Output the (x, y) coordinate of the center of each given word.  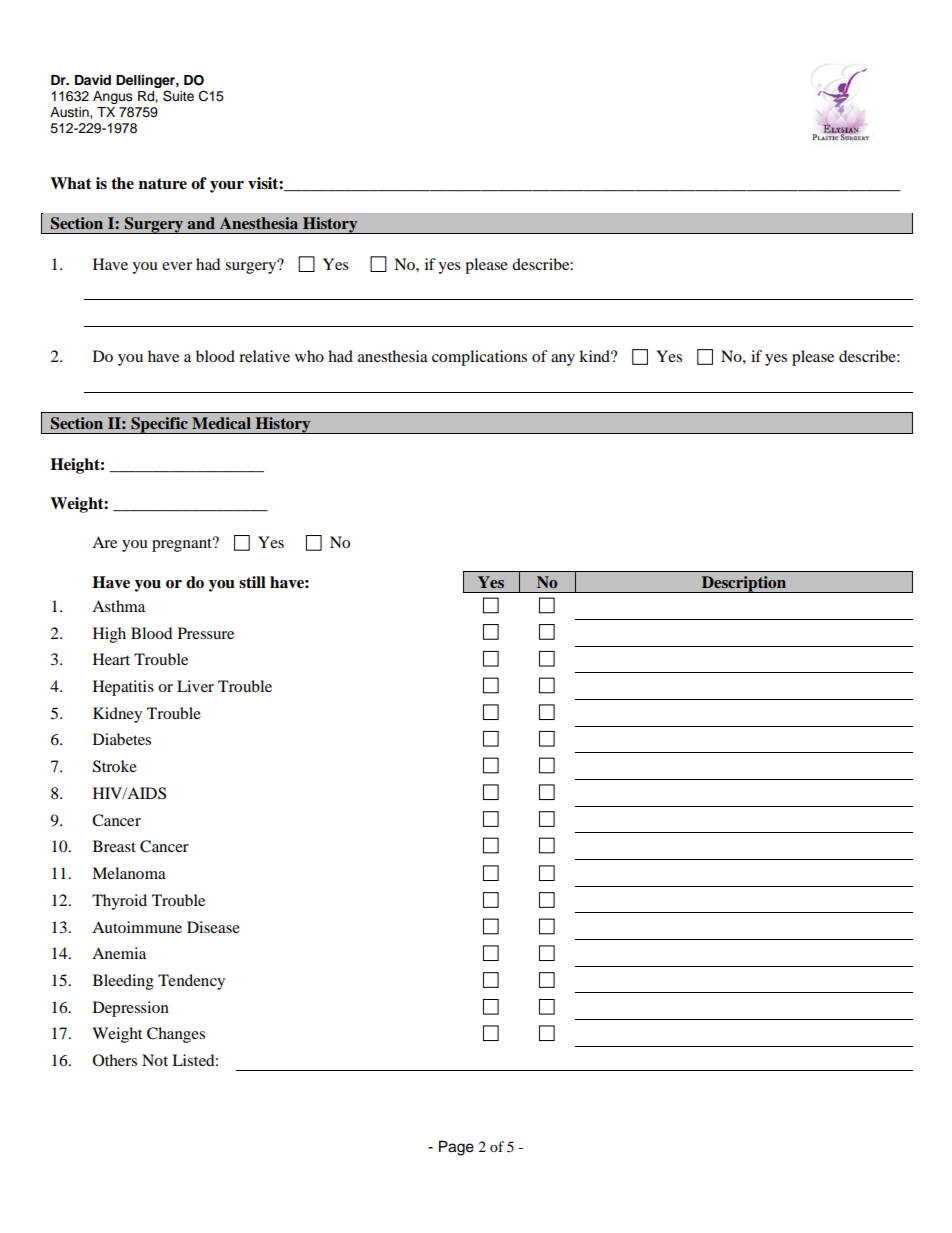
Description (744, 584)
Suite (178, 96)
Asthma (118, 606)
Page (456, 1148)
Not (155, 1060)
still (252, 582)
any (563, 360)
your (227, 187)
